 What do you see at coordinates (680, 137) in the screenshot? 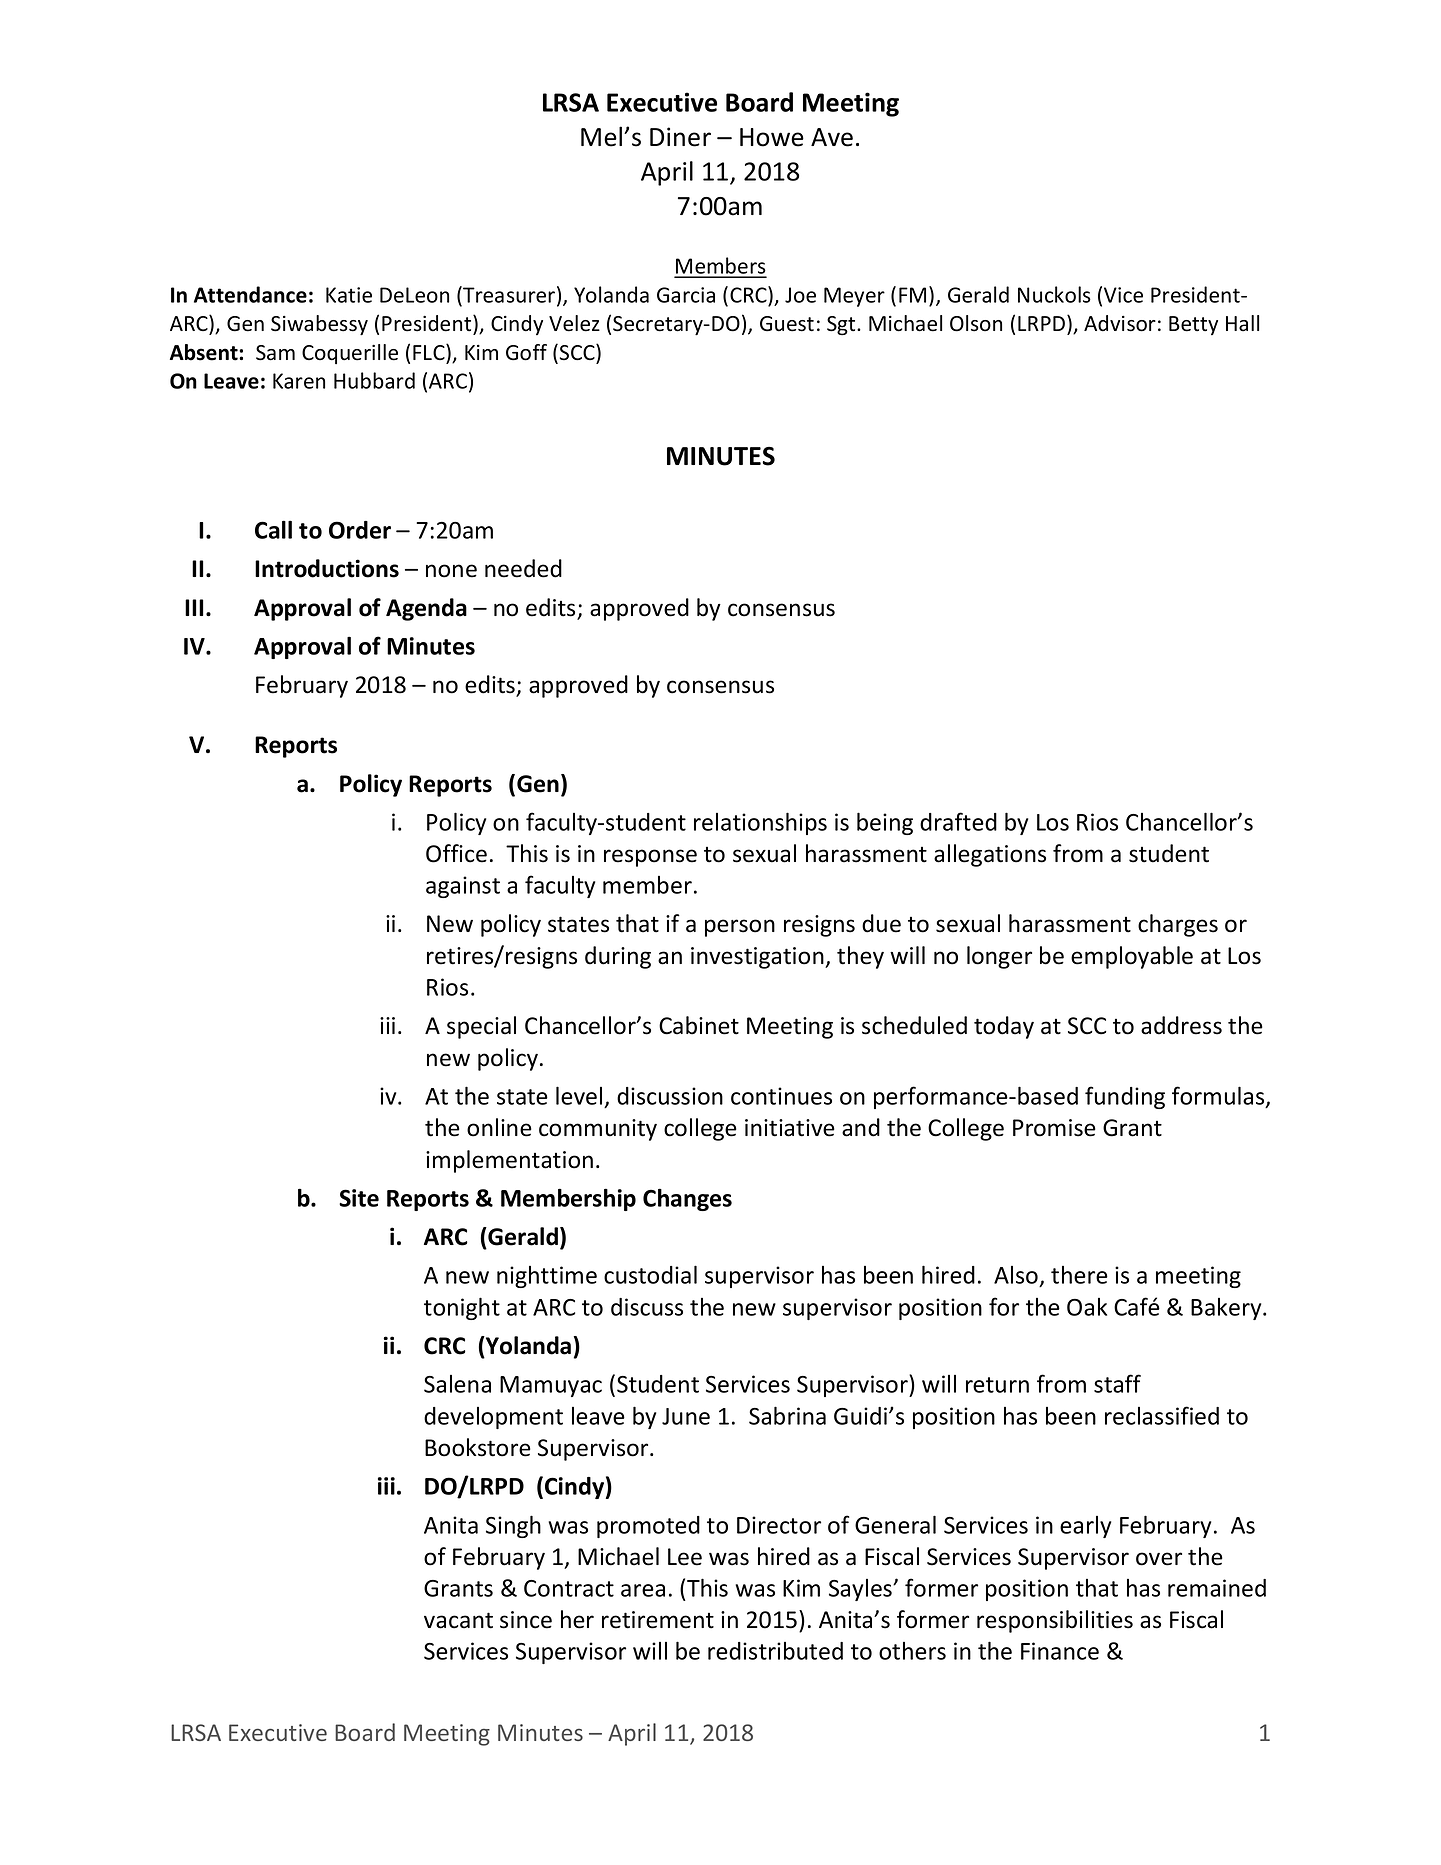
I see `Diner` at bounding box center [680, 137].
